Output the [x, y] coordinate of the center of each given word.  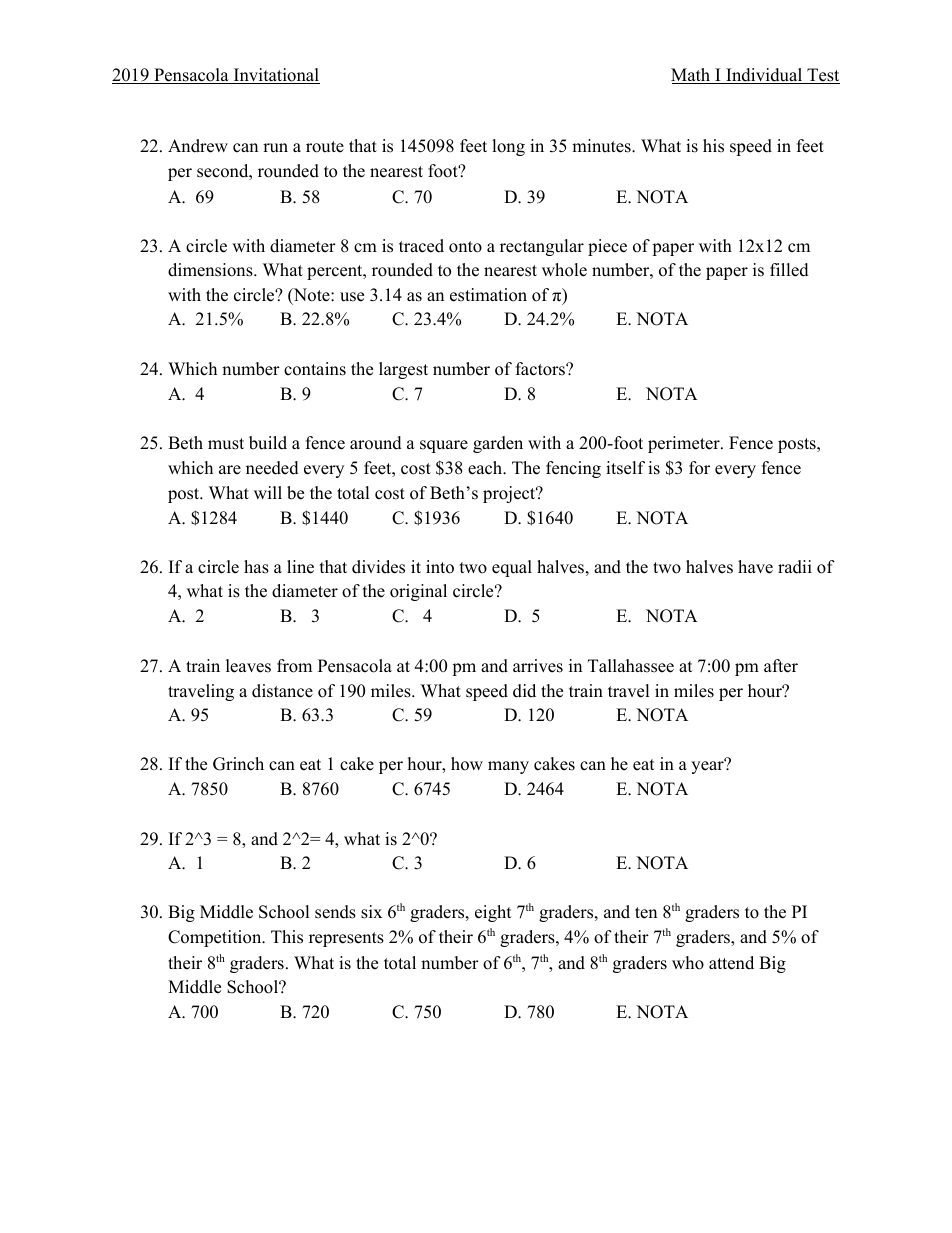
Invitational [275, 76]
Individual [764, 76]
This [287, 937]
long [508, 147]
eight [493, 913]
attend [731, 963]
